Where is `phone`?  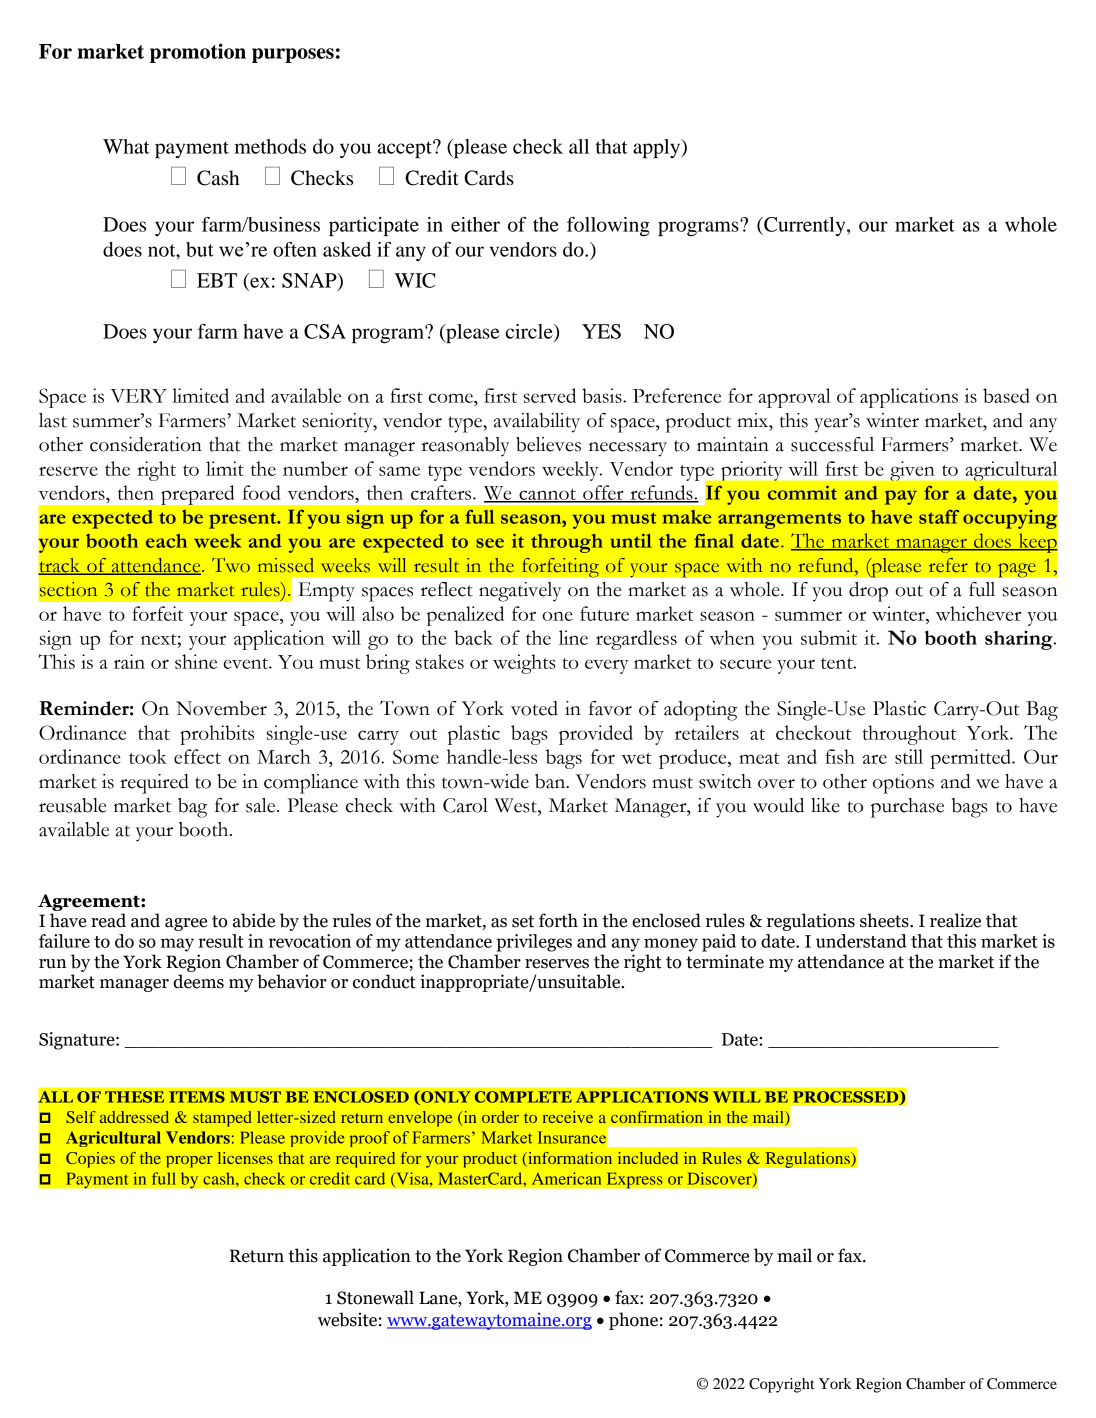 phone is located at coordinates (633, 1321).
